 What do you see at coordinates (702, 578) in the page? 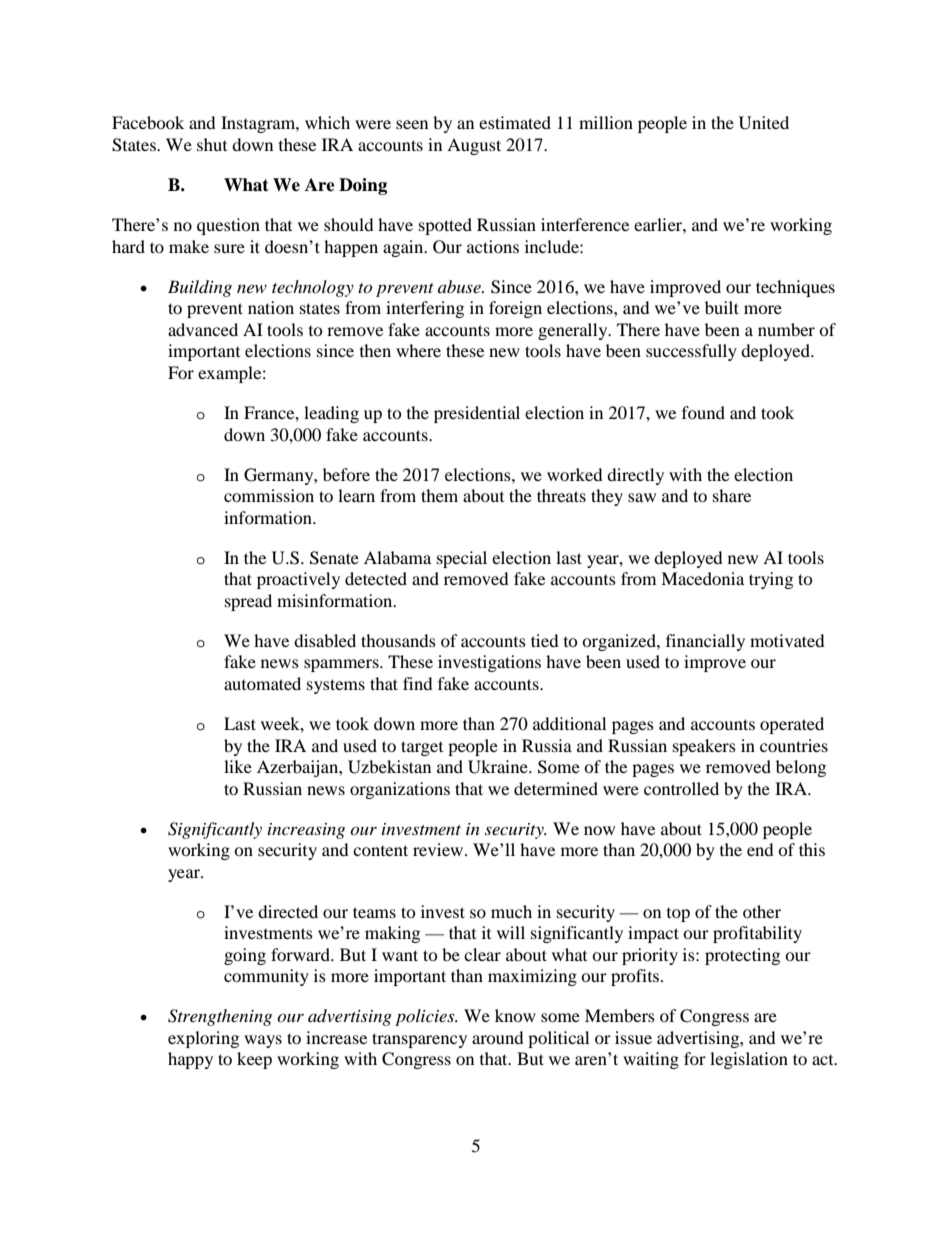
I see `Macedonia` at bounding box center [702, 578].
